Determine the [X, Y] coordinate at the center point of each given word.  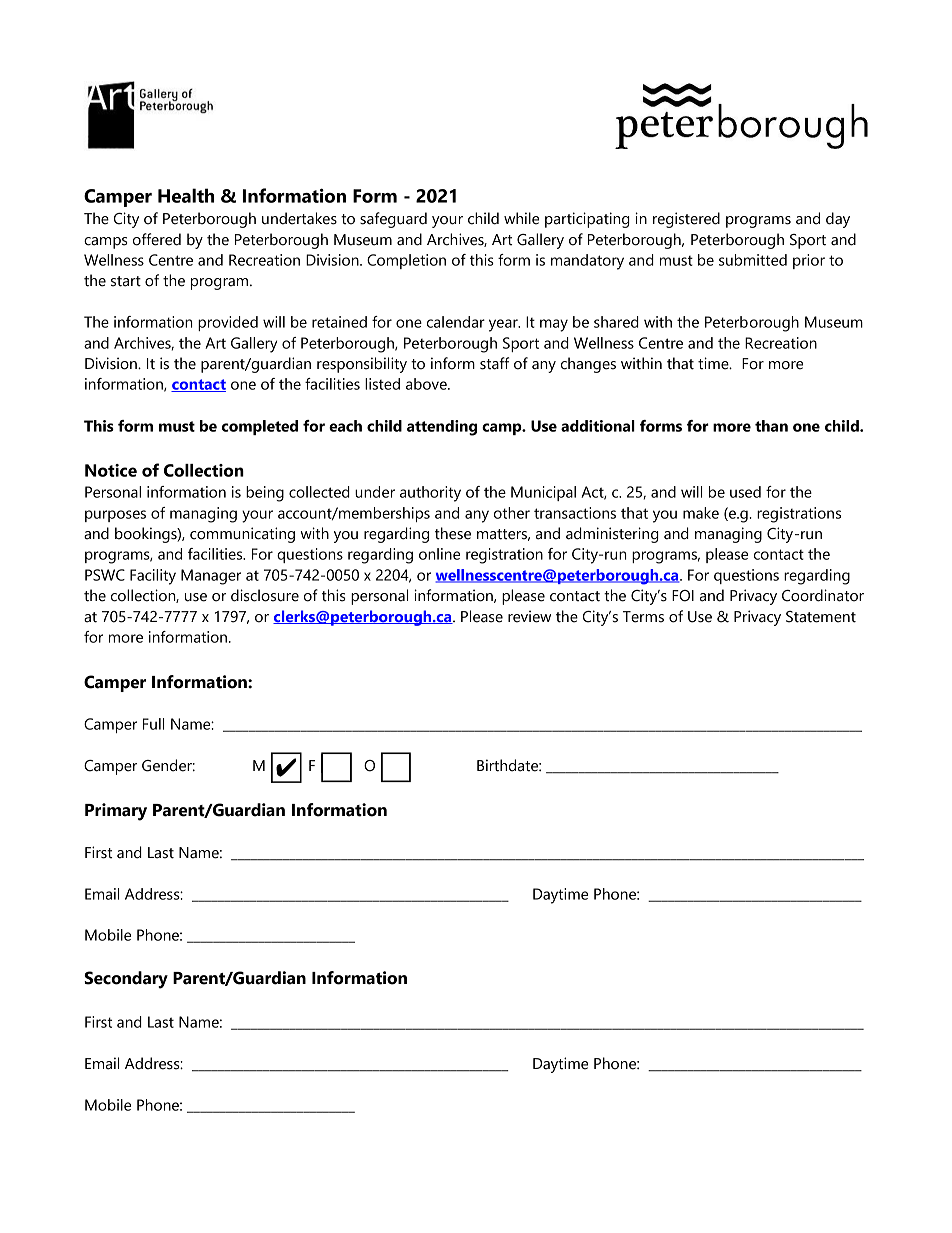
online [439, 554]
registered [686, 220]
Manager [211, 577]
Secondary [126, 980]
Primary [116, 812]
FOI [683, 596]
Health [186, 195]
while [521, 218]
